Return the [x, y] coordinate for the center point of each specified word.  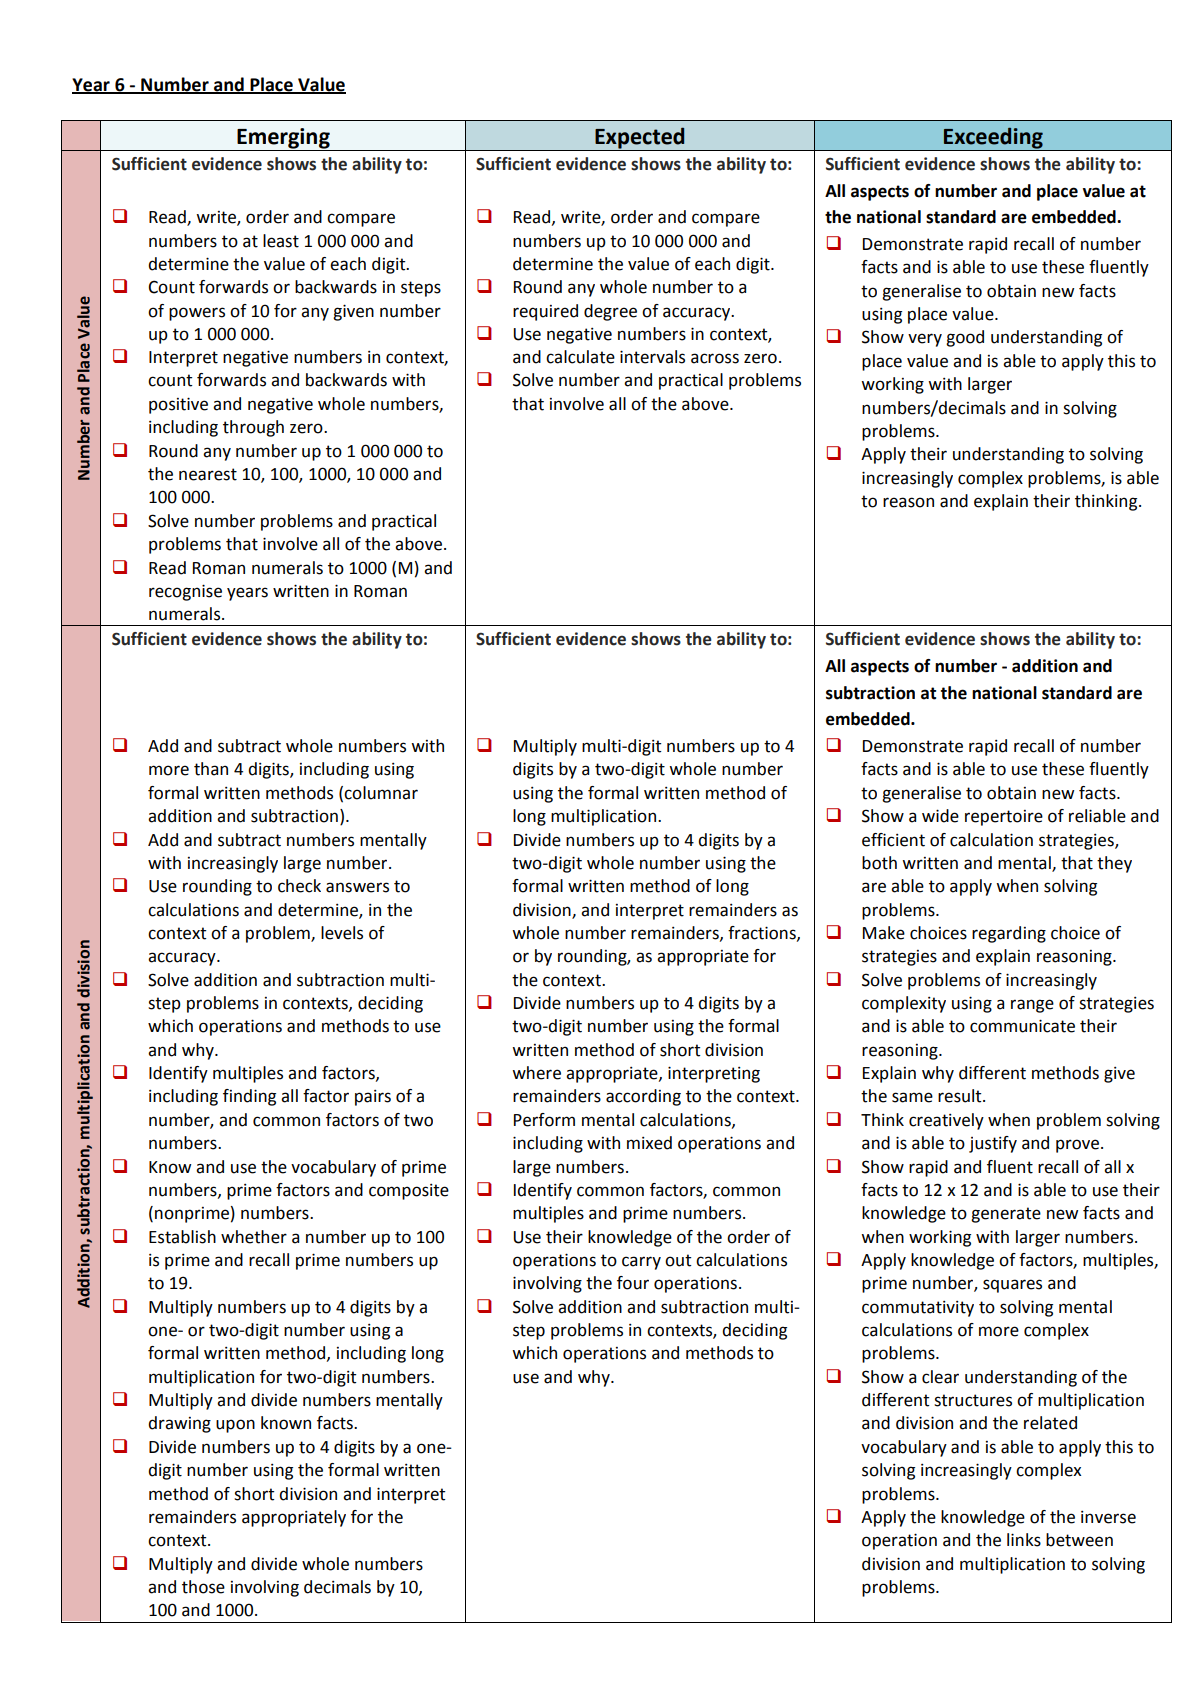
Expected [639, 138]
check [299, 886]
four [633, 1283]
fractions [763, 933]
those [203, 1587]
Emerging [283, 138]
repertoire [1004, 818]
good [965, 338]
